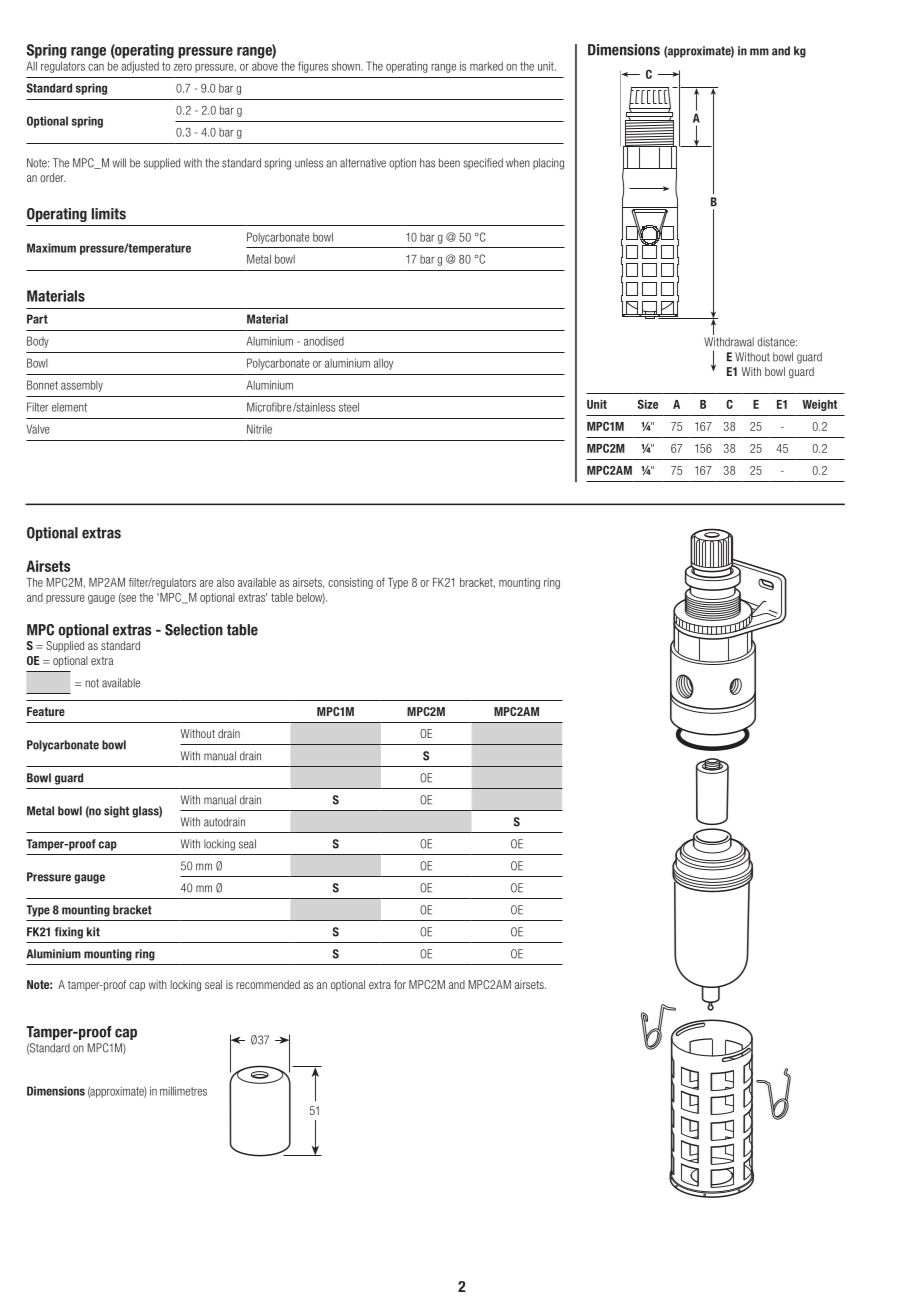 The height and width of the image is (1308, 924). Describe the element at coordinates (648, 404) in the image. I see `Size` at that location.
